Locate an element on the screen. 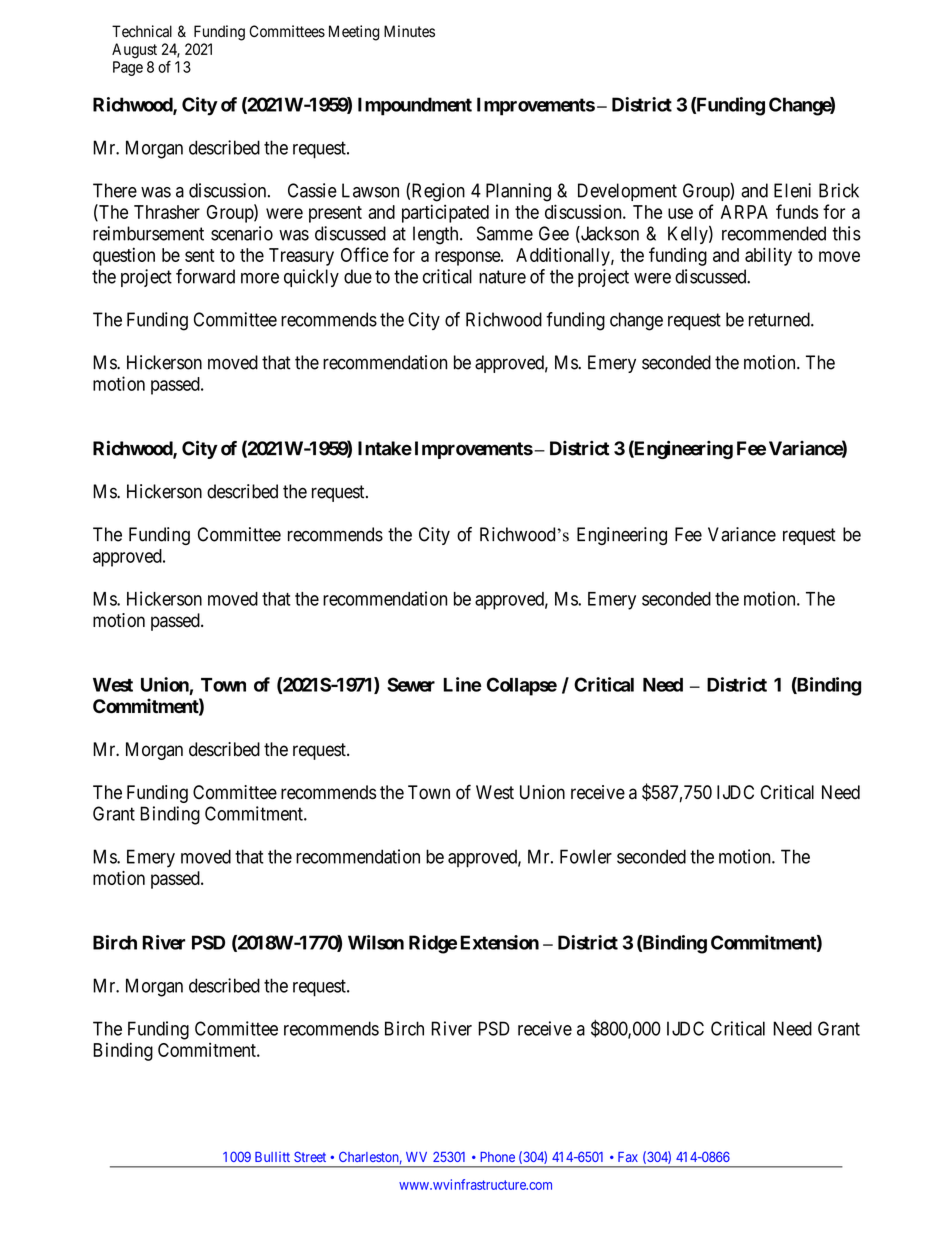 Image resolution: width=952 pixels, height=1233 pixels. Street is located at coordinates (310, 1156).
